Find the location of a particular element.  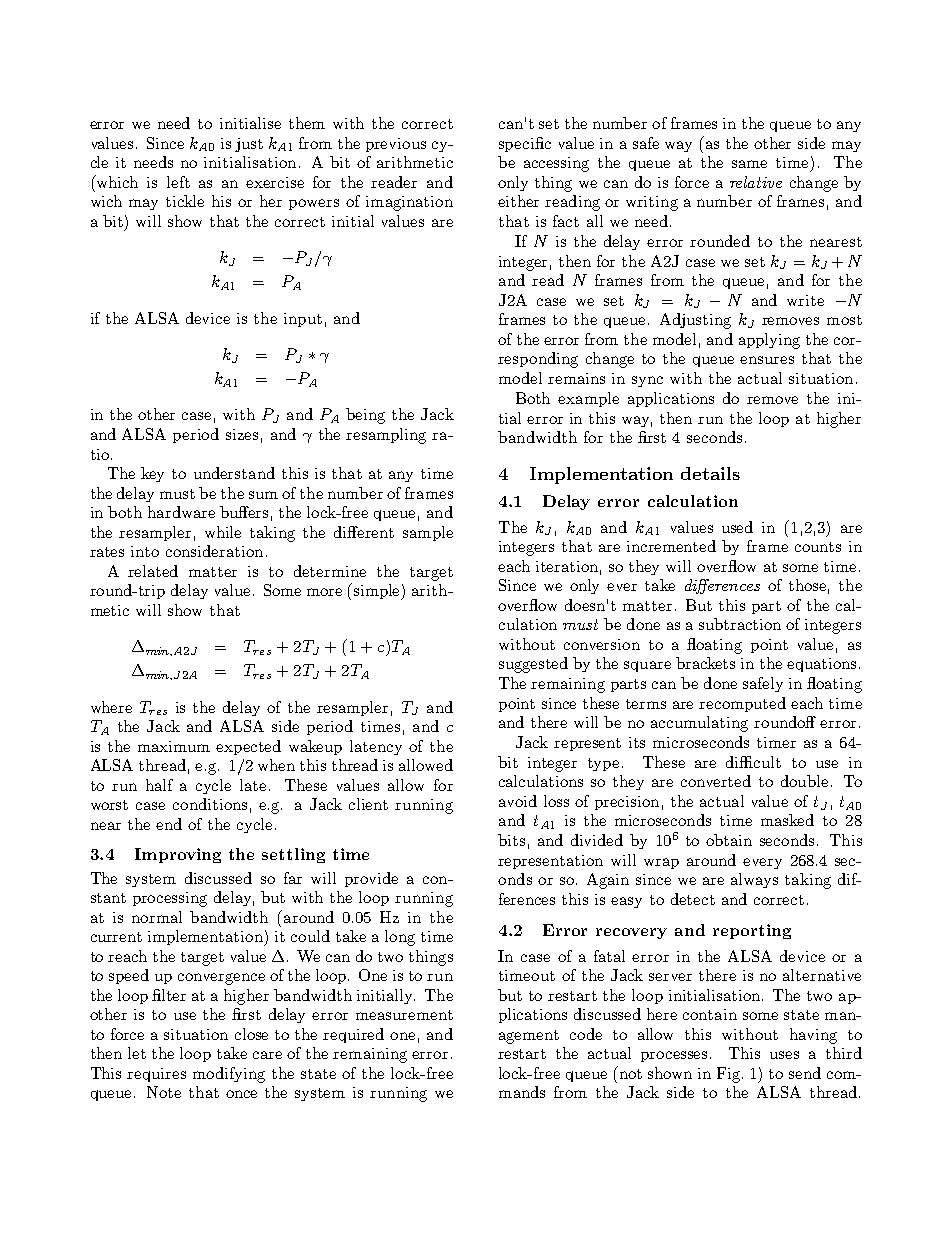

measurement is located at coordinates (404, 1015).
